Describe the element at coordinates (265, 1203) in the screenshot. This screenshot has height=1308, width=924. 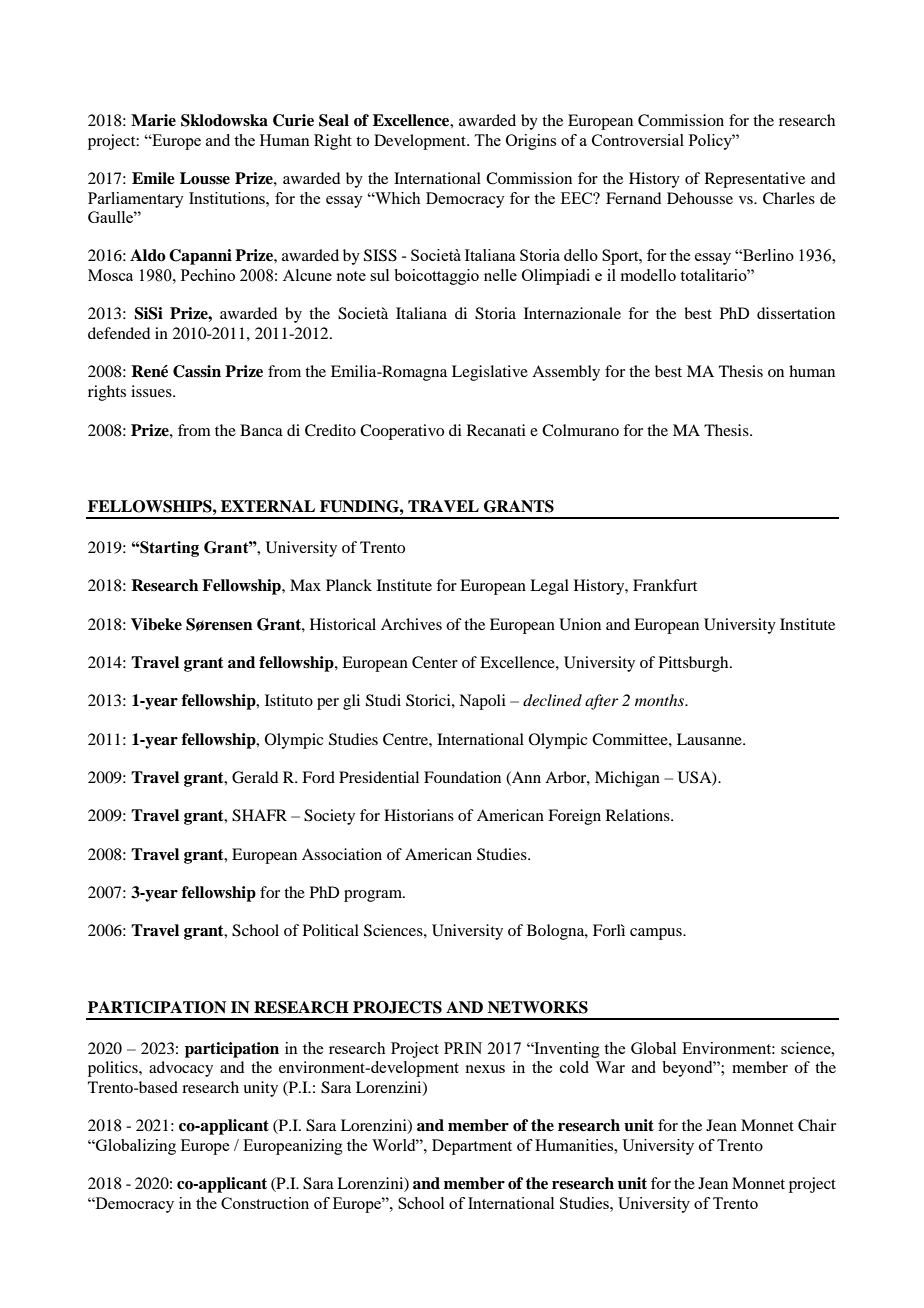
I see `Construction` at that location.
